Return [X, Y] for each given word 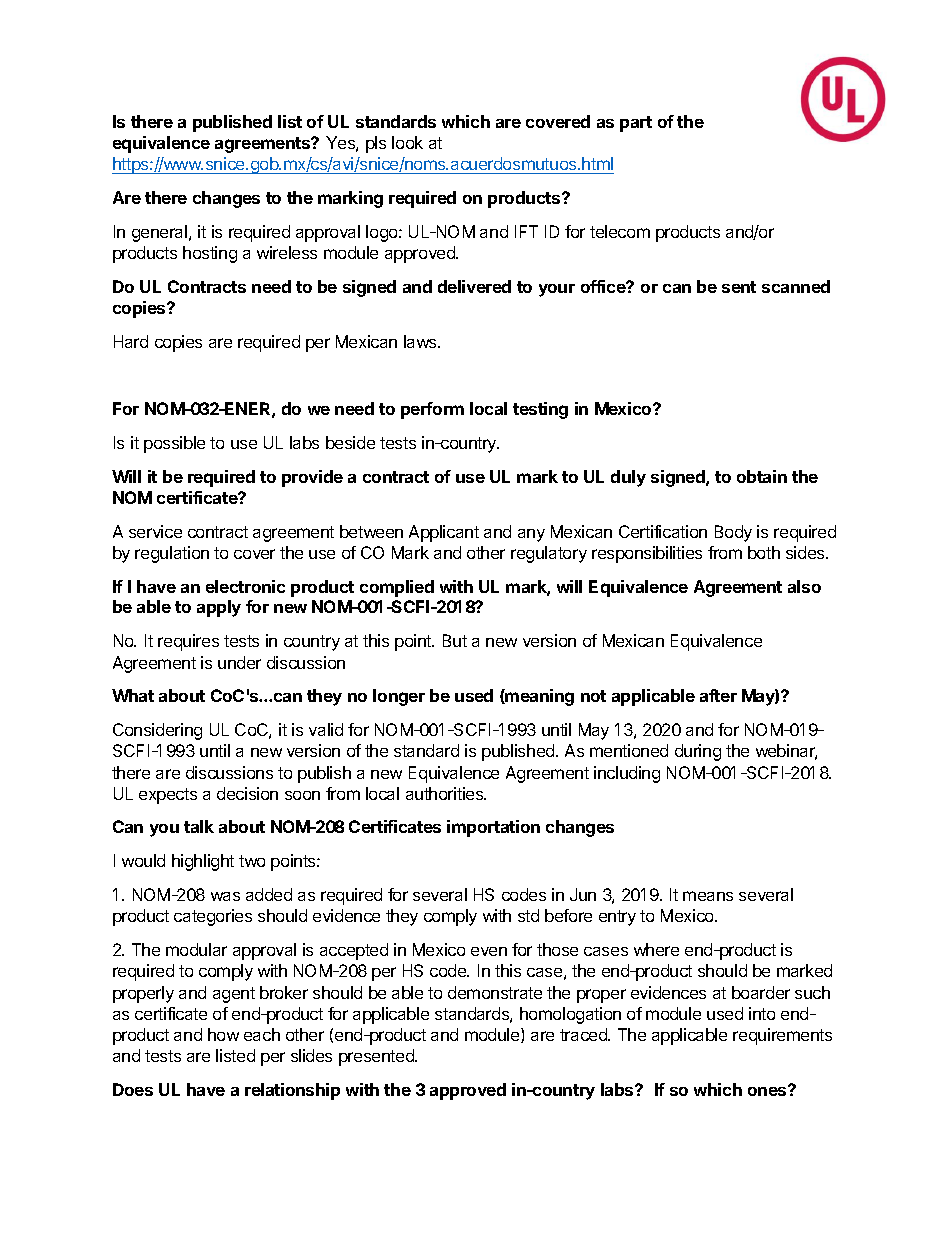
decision [247, 793]
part [636, 124]
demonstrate [495, 992]
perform [432, 410]
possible [174, 444]
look [407, 142]
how [223, 1034]
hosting [210, 254]
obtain [762, 476]
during [698, 752]
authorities [446, 793]
